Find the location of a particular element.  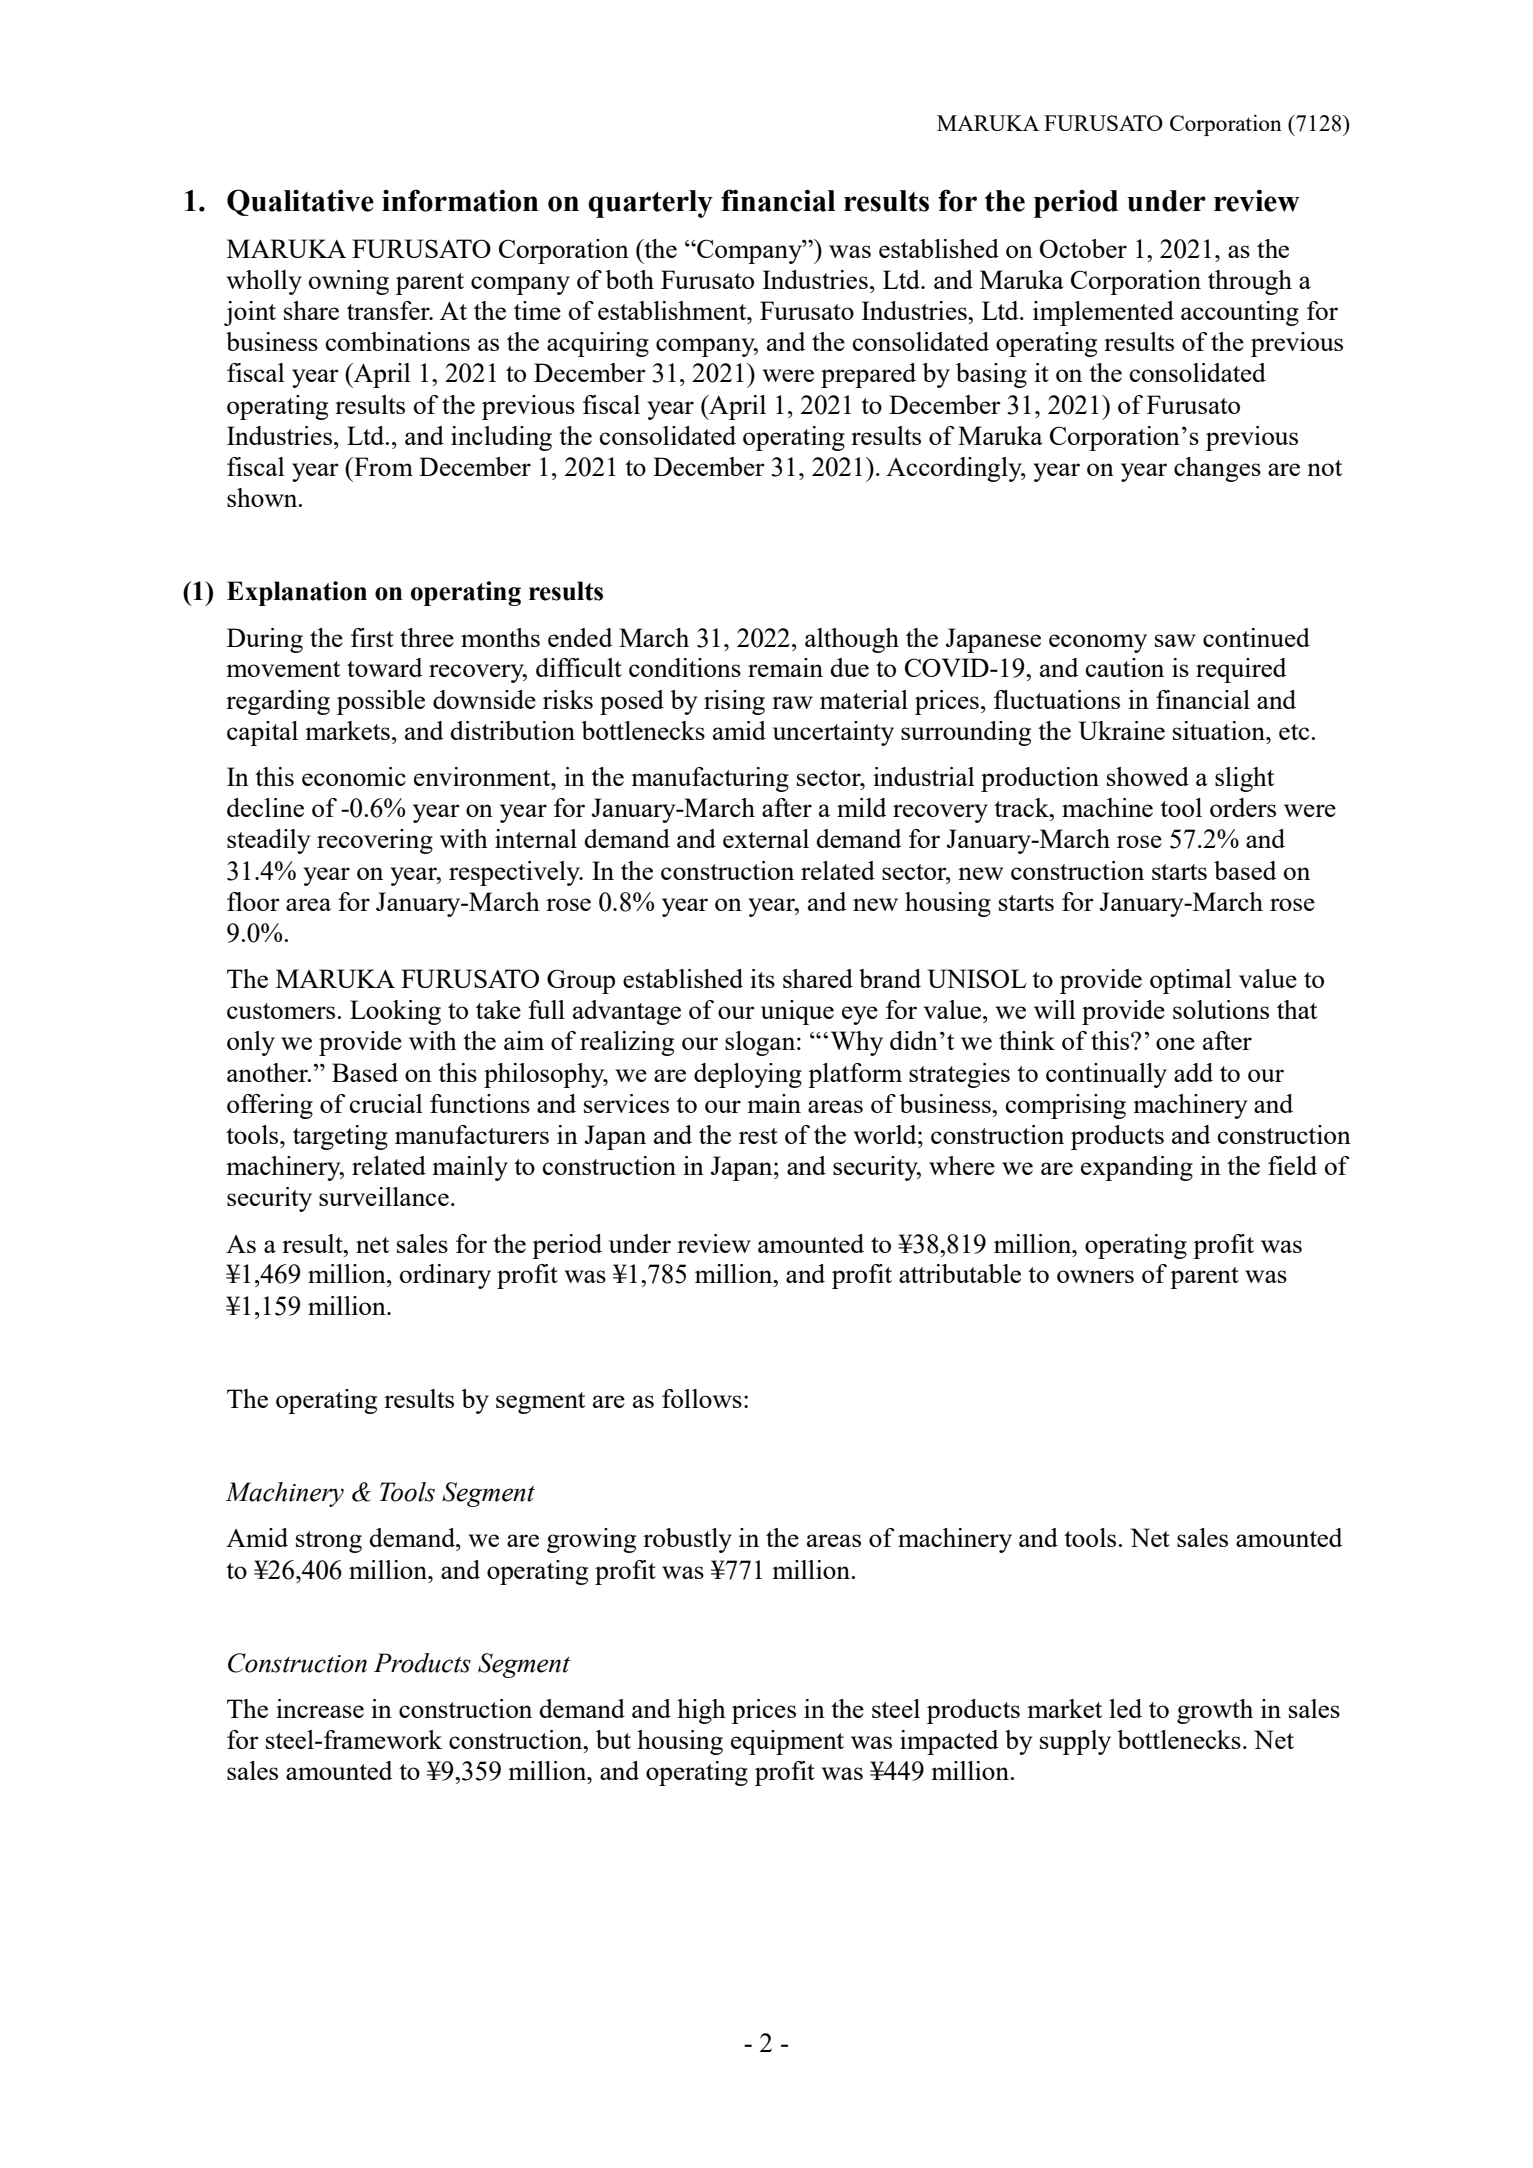

October is located at coordinates (1083, 248).
